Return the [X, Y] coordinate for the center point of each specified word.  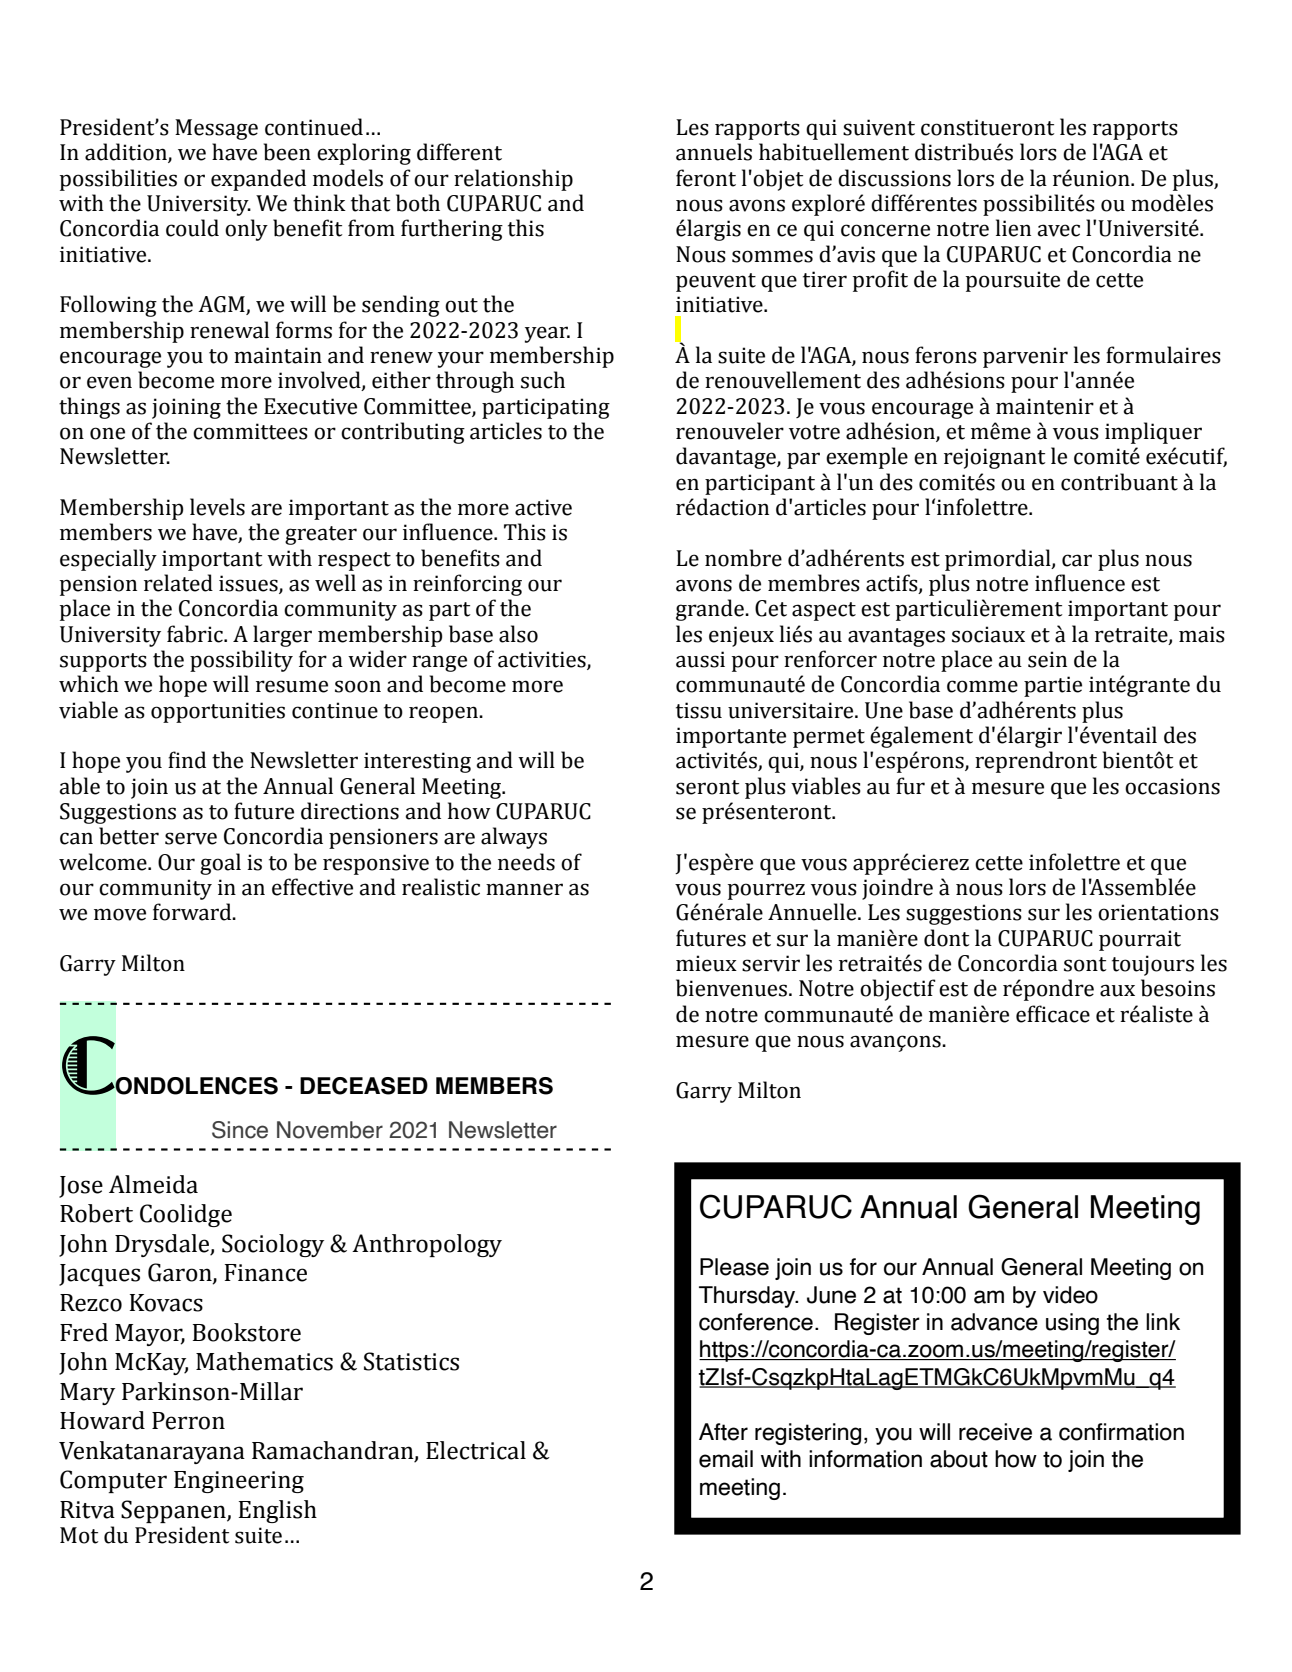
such [543, 380]
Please [734, 1267]
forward [193, 912]
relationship [513, 180]
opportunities [218, 712]
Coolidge [186, 1215]
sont [1085, 964]
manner [524, 889]
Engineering [239, 1482]
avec [1058, 230]
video [1070, 1295]
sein [1047, 659]
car [1077, 560]
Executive [310, 406]
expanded [258, 180]
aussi [700, 659]
